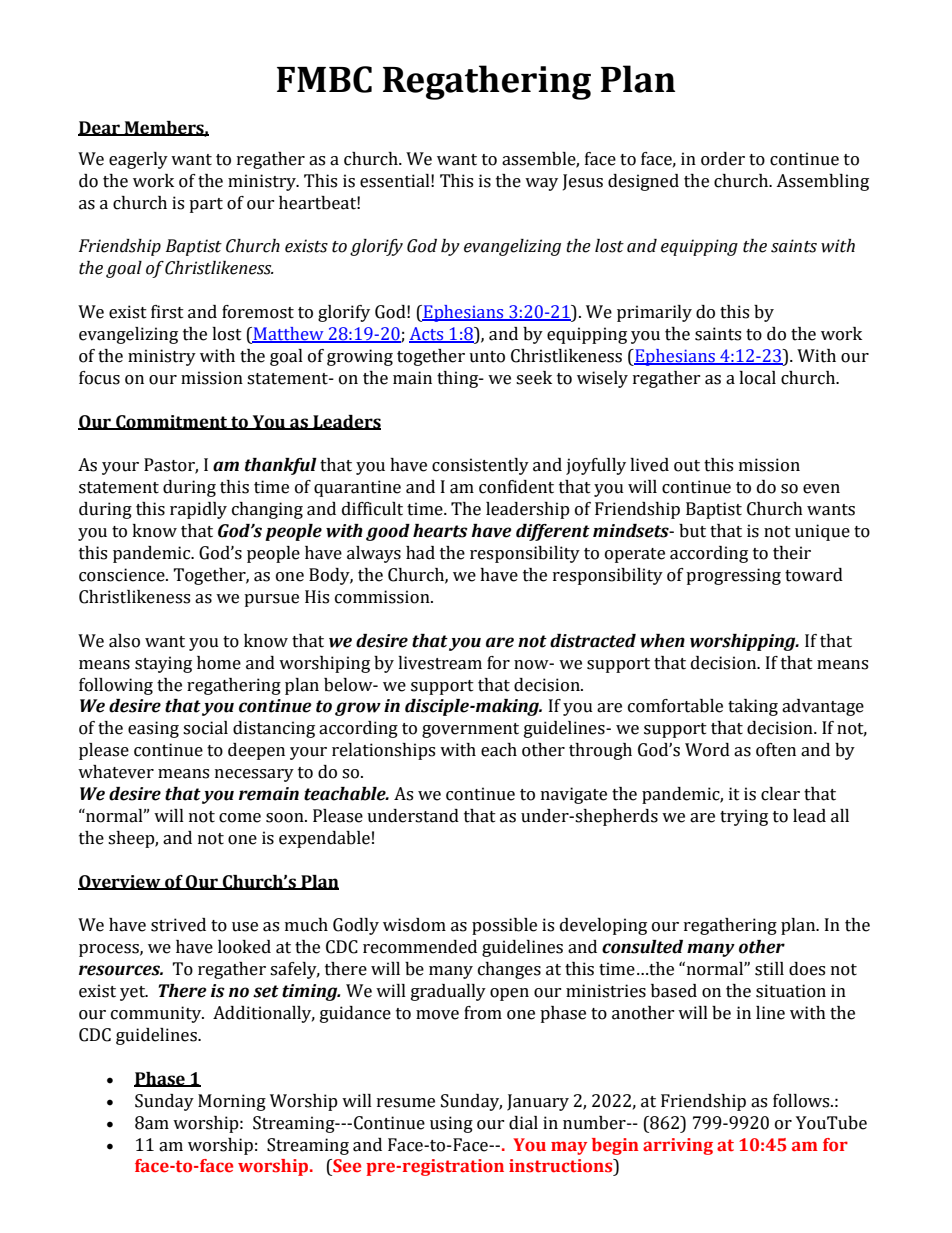  What do you see at coordinates (487, 357) in the screenshot?
I see `unto` at bounding box center [487, 357].
